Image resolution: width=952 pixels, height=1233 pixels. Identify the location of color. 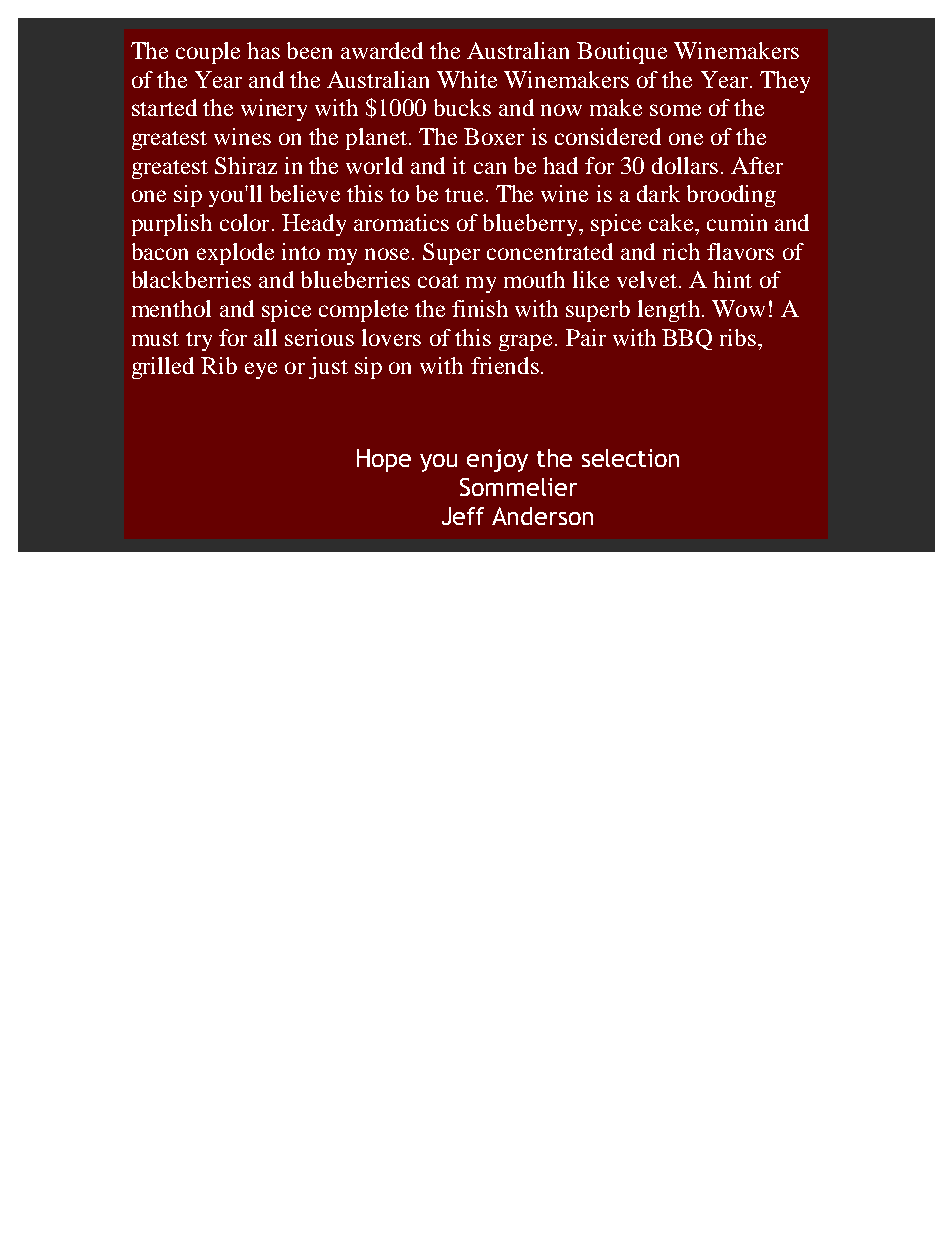
(244, 222).
